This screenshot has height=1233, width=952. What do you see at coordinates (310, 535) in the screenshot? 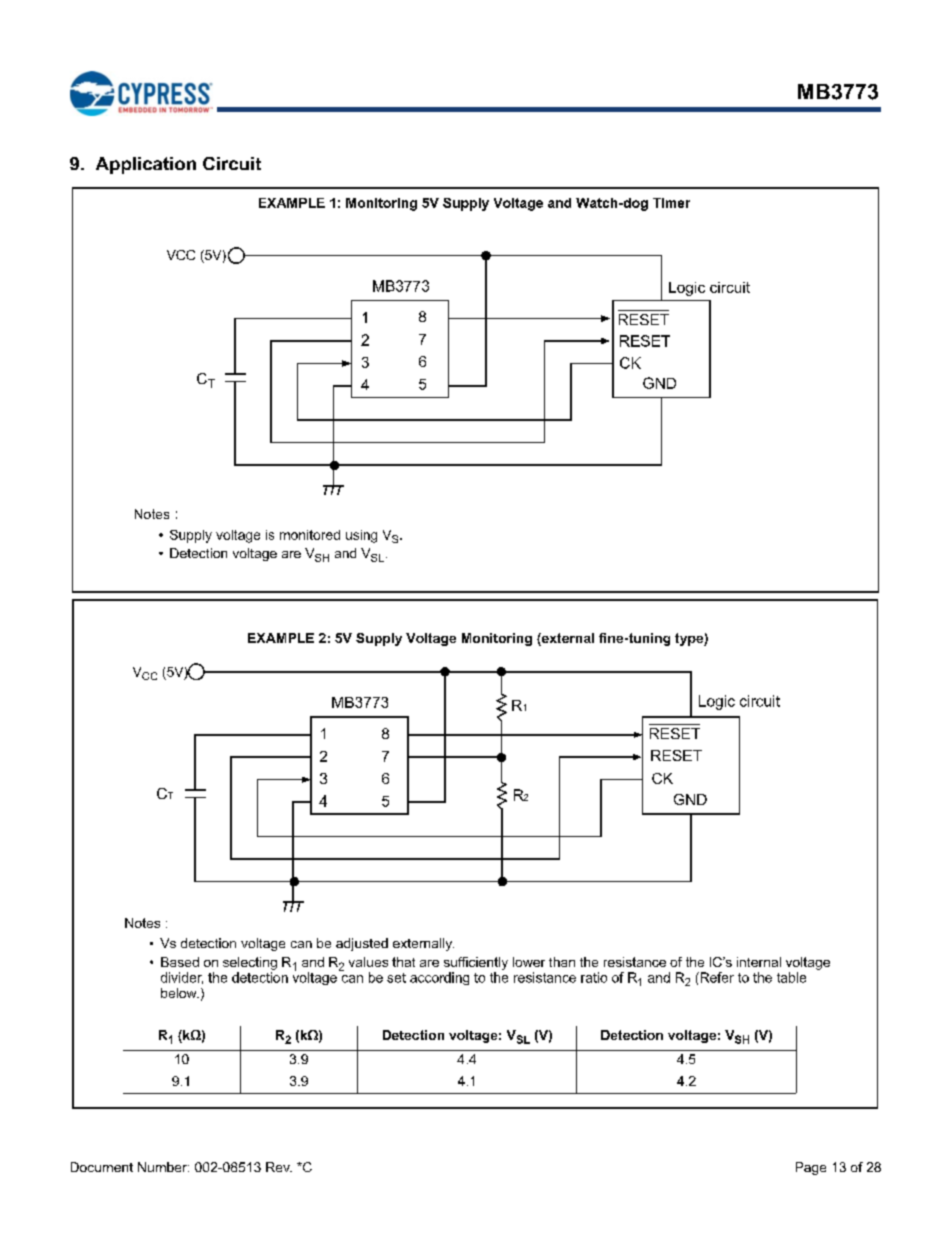
I see `monitored` at bounding box center [310, 535].
